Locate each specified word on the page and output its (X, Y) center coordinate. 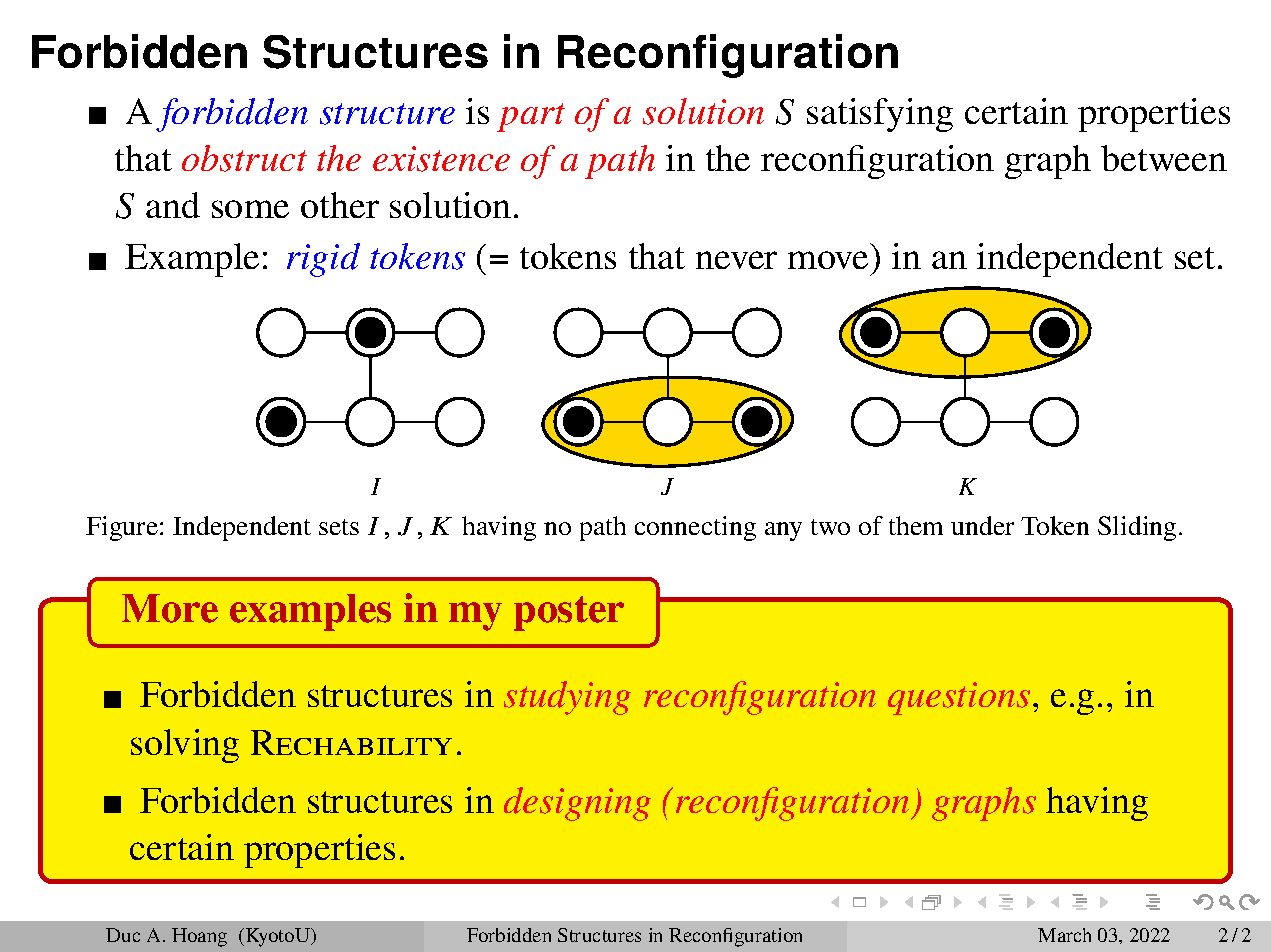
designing (577, 804)
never (736, 260)
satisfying (880, 115)
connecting (695, 528)
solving (185, 746)
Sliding (1139, 528)
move (828, 260)
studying (567, 698)
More (170, 608)
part (531, 117)
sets (339, 527)
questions (959, 698)
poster (569, 613)
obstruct (244, 158)
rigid (323, 260)
